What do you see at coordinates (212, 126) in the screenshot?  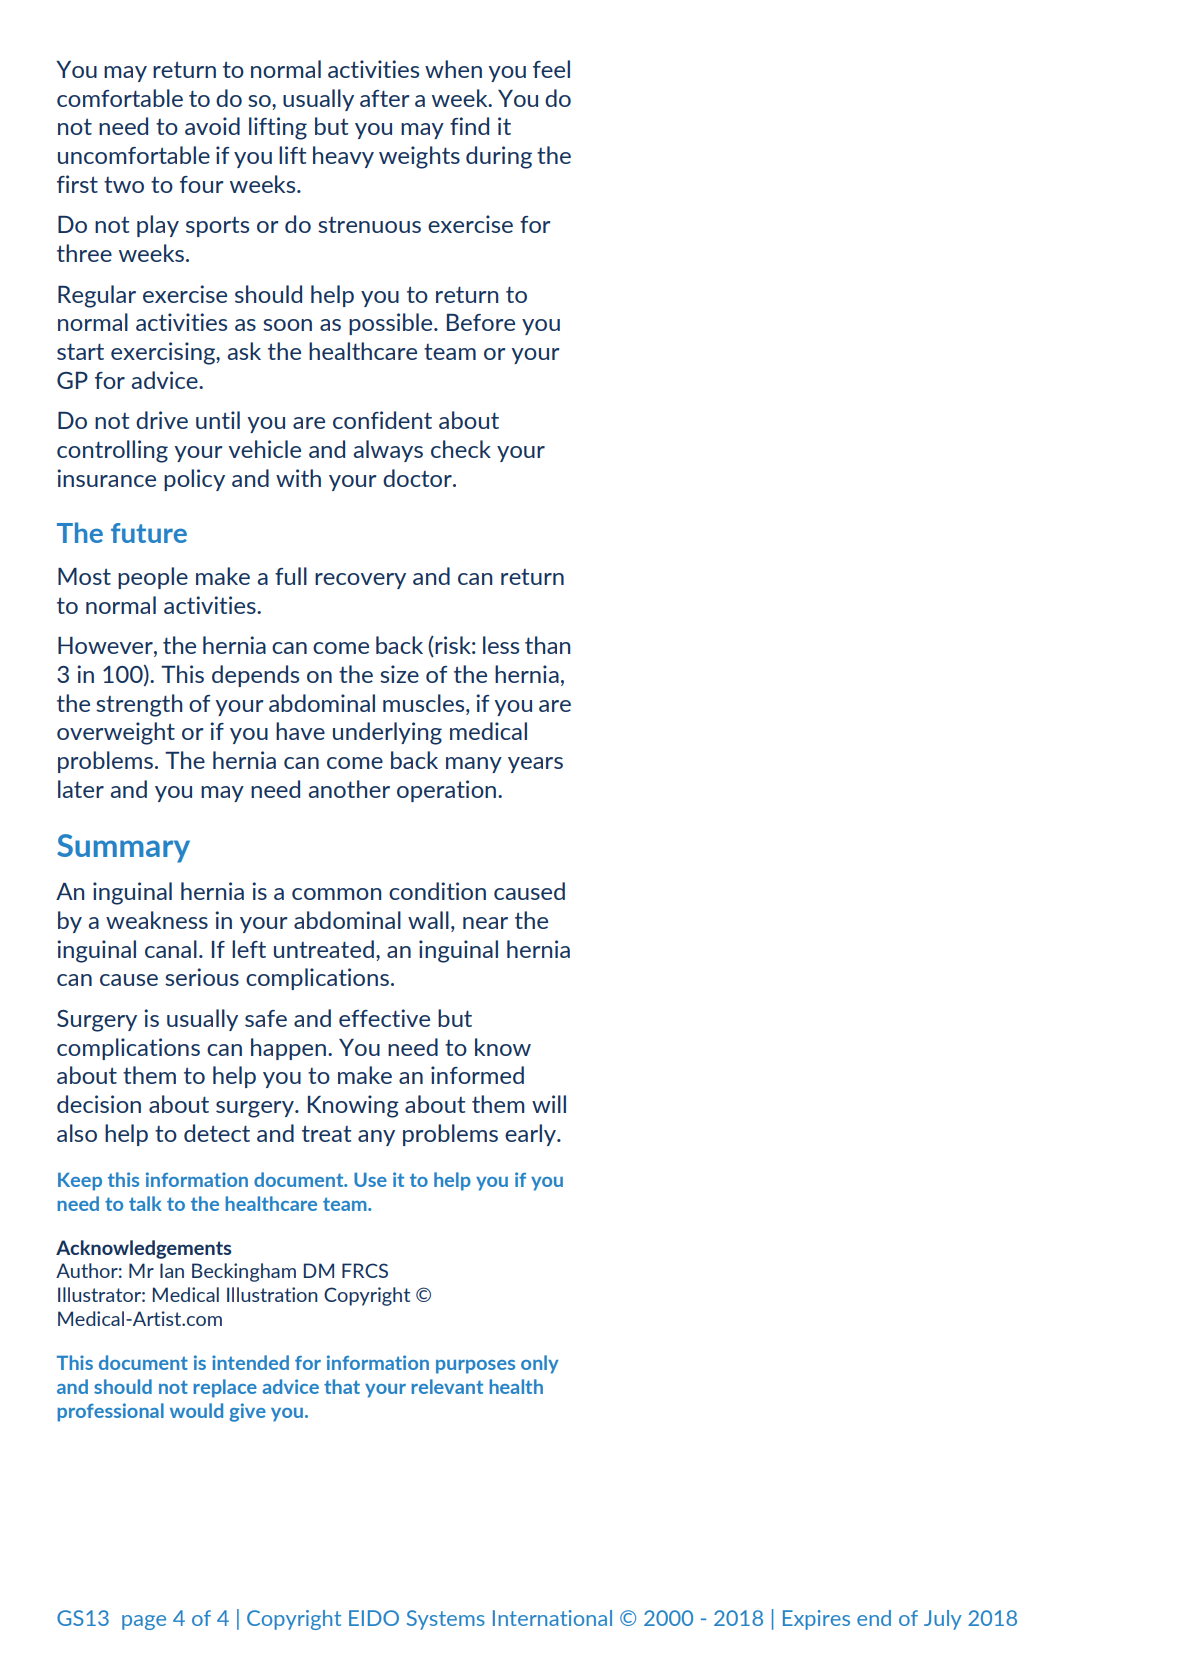 I see `avoid` at bounding box center [212, 126].
